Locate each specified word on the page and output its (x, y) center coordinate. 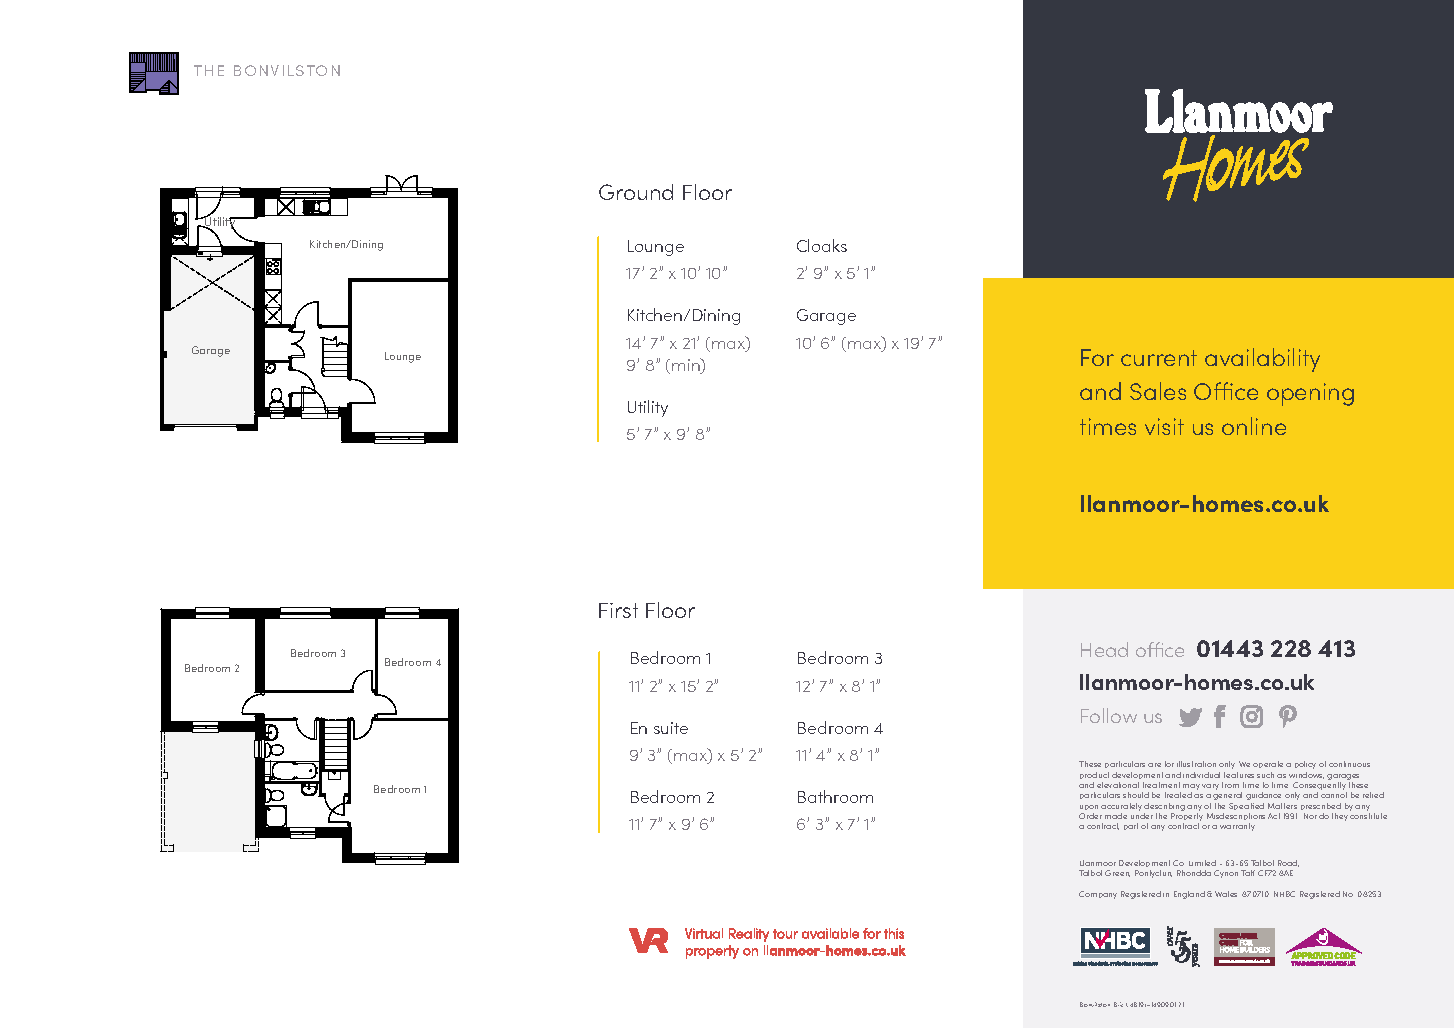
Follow (1109, 715)
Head (1104, 649)
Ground (636, 192)
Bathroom (835, 796)
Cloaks (822, 245)
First (618, 610)
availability (1262, 360)
